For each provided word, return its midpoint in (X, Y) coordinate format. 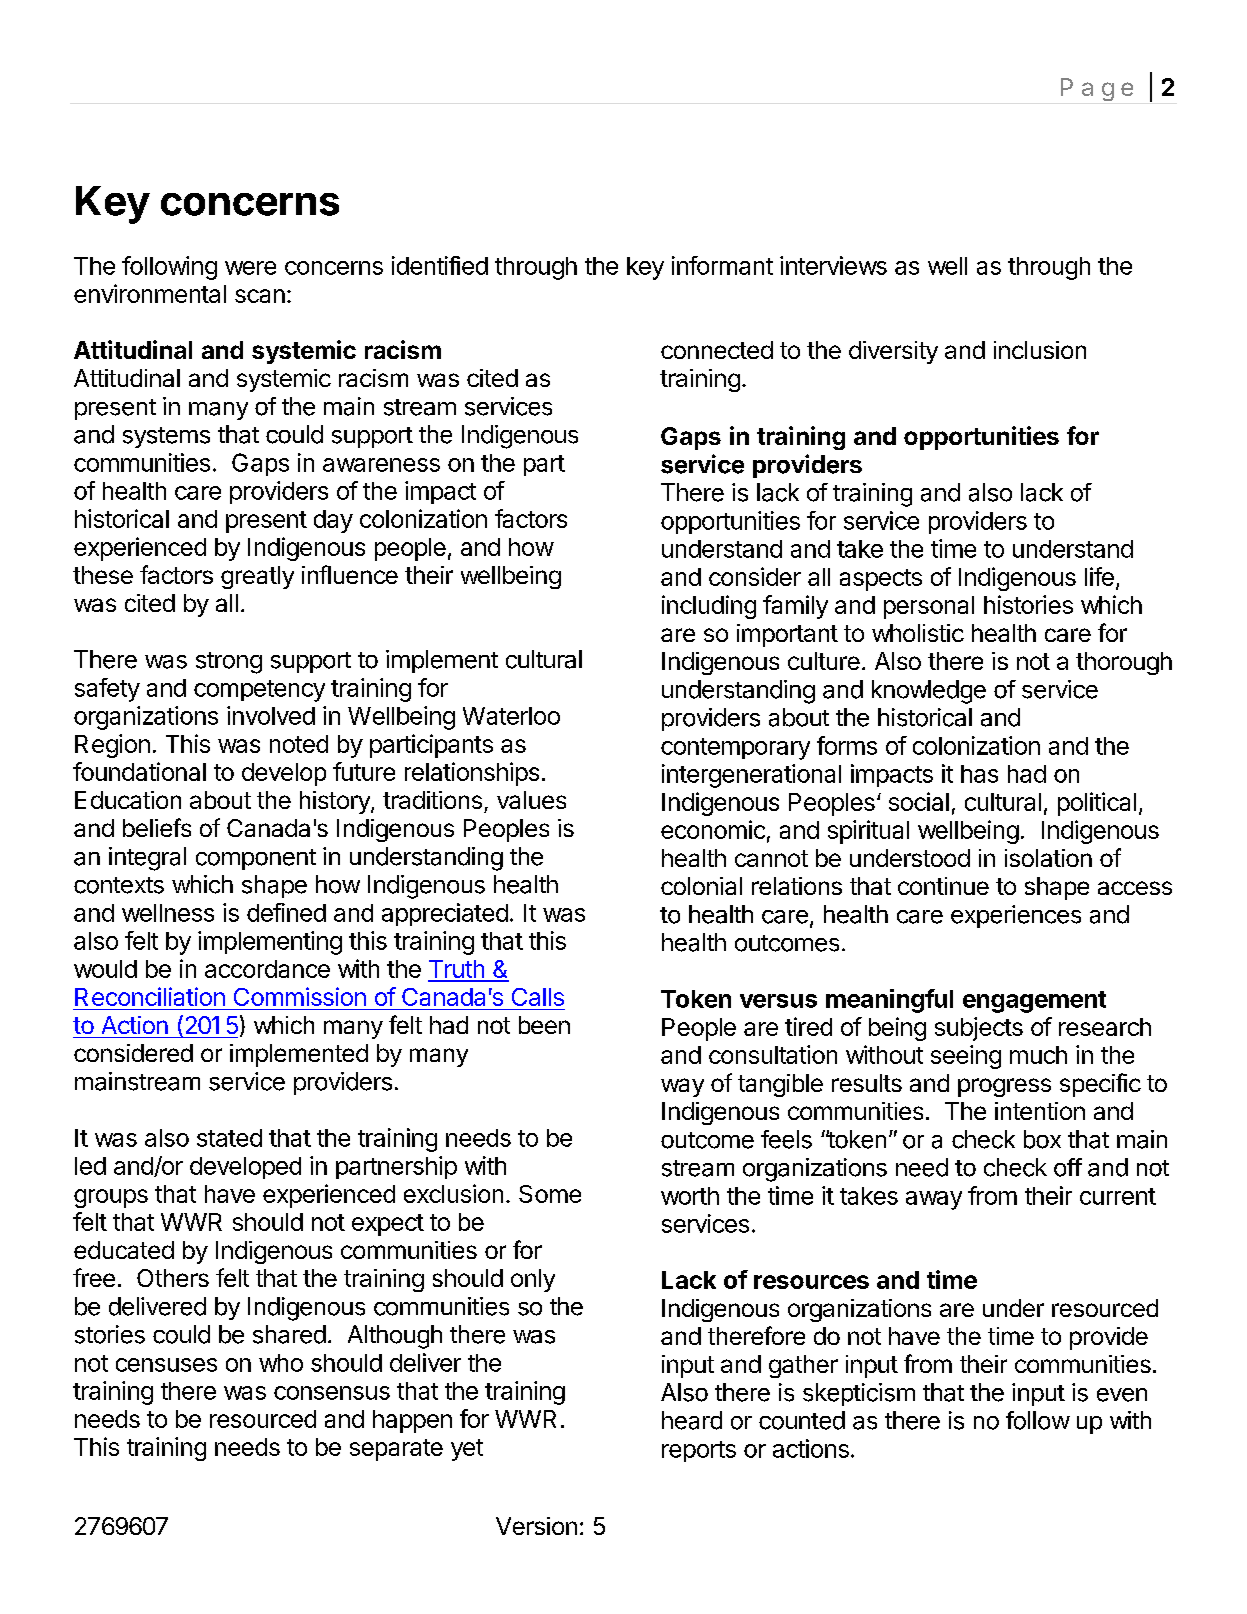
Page (1097, 89)
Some (550, 1194)
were (250, 268)
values (531, 800)
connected (717, 350)
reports (699, 1451)
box (1042, 1139)
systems (166, 437)
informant (722, 265)
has (979, 774)
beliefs (157, 827)
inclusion (1040, 350)
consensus (332, 1393)
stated (229, 1138)
